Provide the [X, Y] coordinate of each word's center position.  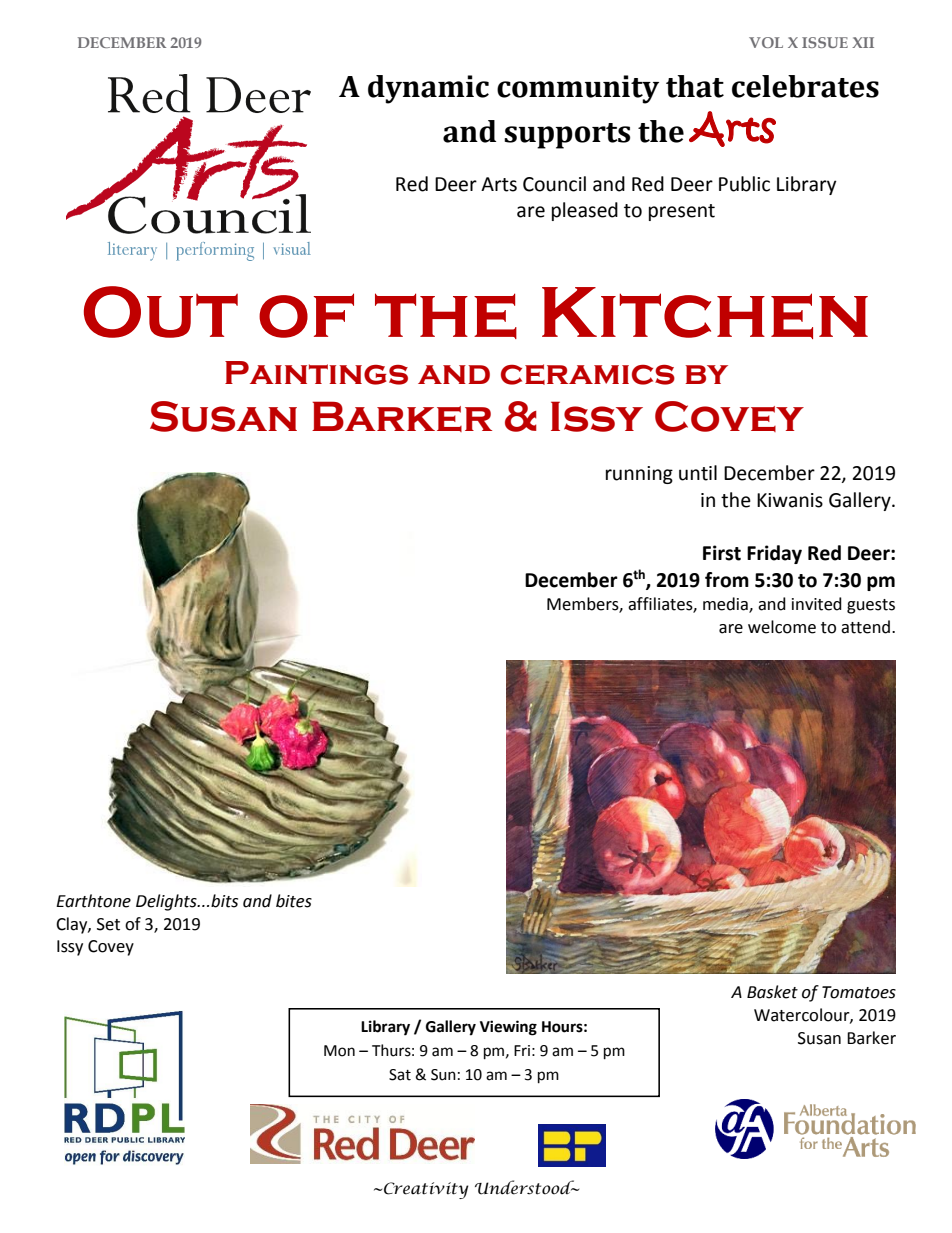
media [726, 605]
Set [108, 924]
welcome [782, 627]
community [578, 89]
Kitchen [705, 313]
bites [294, 901]
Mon [339, 1051]
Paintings [316, 373]
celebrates [805, 86]
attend [867, 627]
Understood [526, 1187]
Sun [443, 1075]
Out [161, 312]
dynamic [428, 89]
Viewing [508, 1028]
